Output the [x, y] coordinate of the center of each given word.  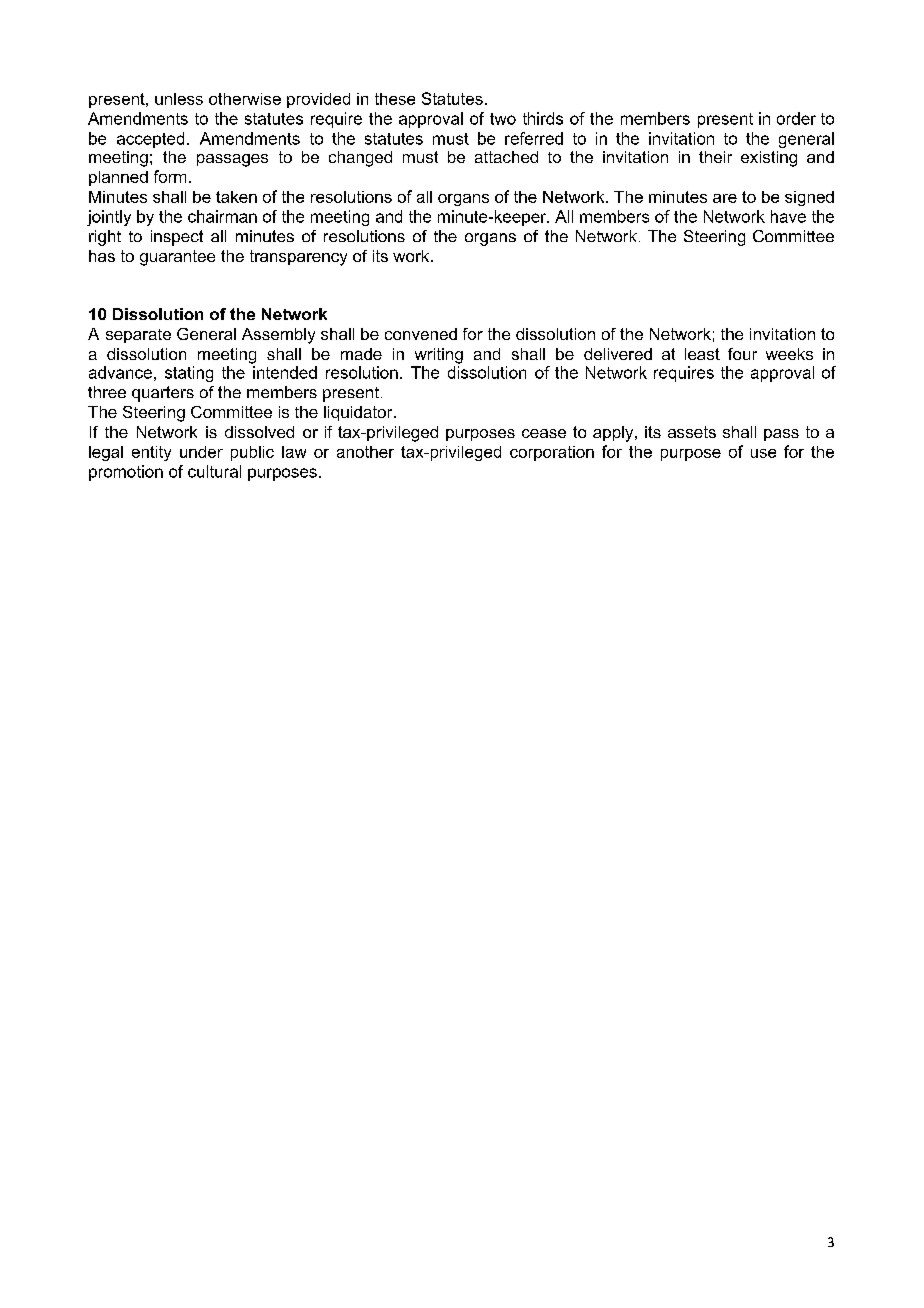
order [796, 118]
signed [809, 198]
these [395, 99]
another [365, 452]
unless [179, 99]
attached [506, 157]
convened [421, 334]
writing [439, 356]
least [702, 354]
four [742, 354]
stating [189, 374]
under [201, 452]
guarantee [177, 258]
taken [236, 197]
